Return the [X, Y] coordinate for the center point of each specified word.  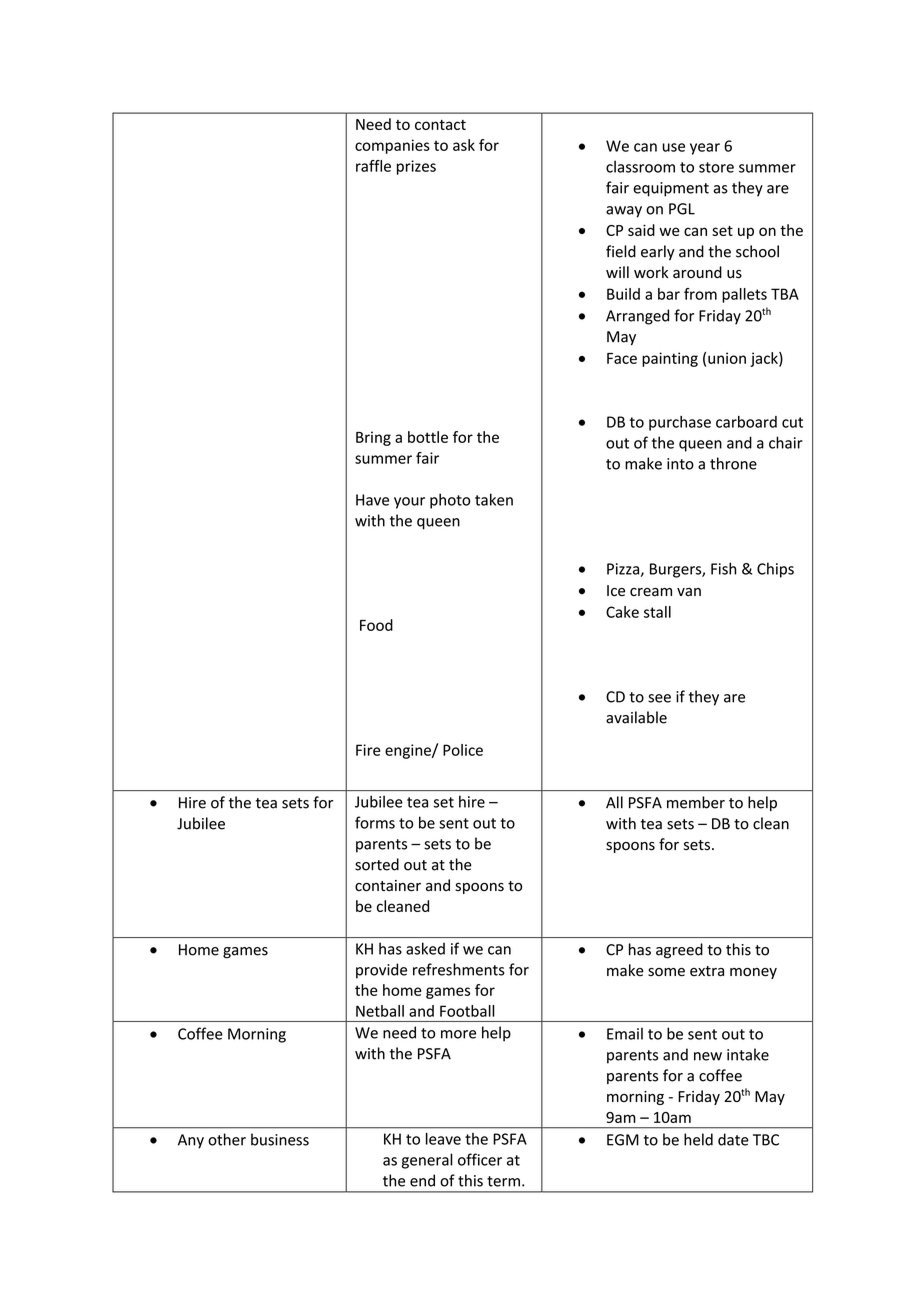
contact [440, 125]
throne [733, 463]
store [716, 167]
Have [372, 500]
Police [463, 750]
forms [375, 822]
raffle [373, 166]
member [696, 802]
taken [494, 499]
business [280, 1139]
